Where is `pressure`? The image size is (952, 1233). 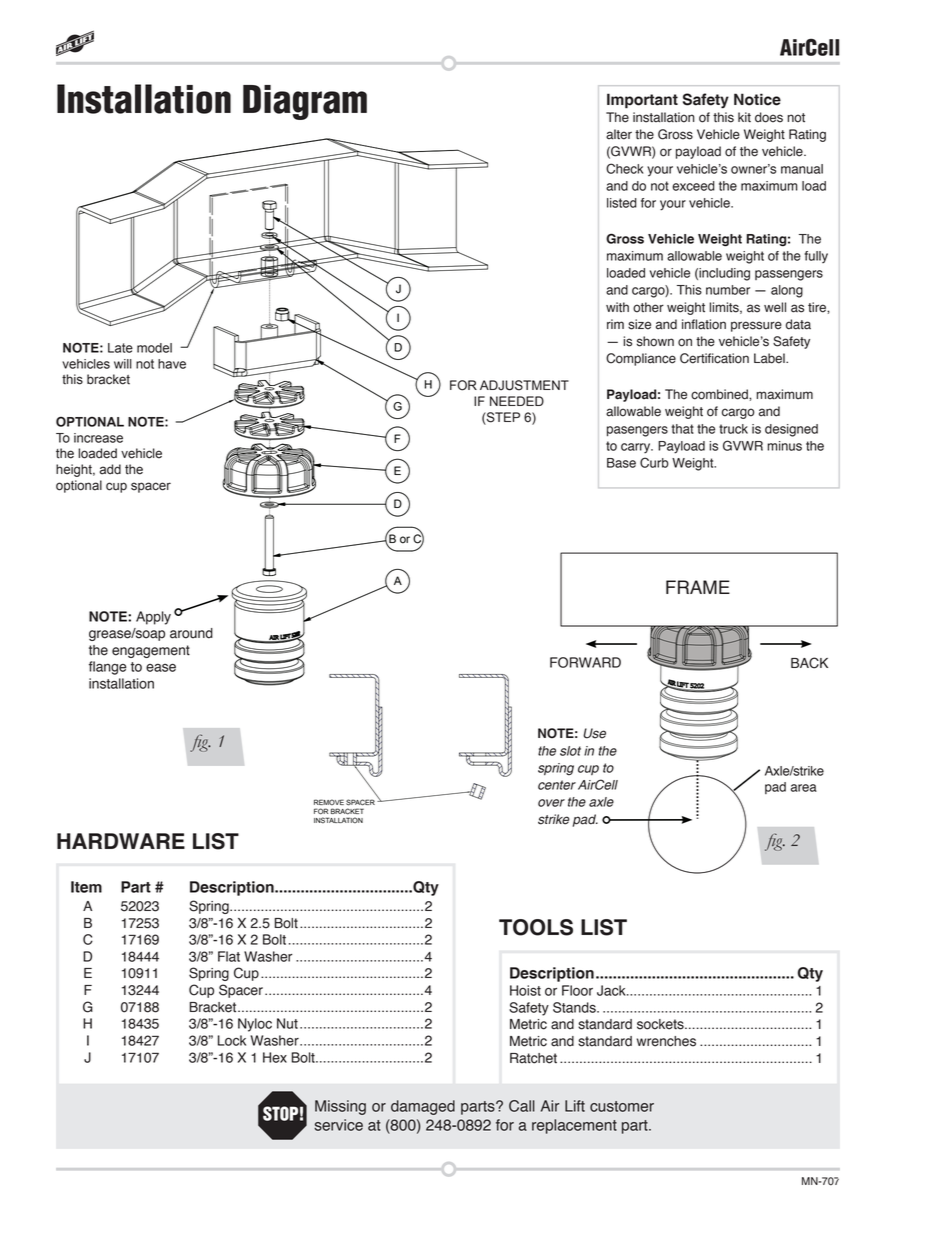
pressure is located at coordinates (756, 326).
